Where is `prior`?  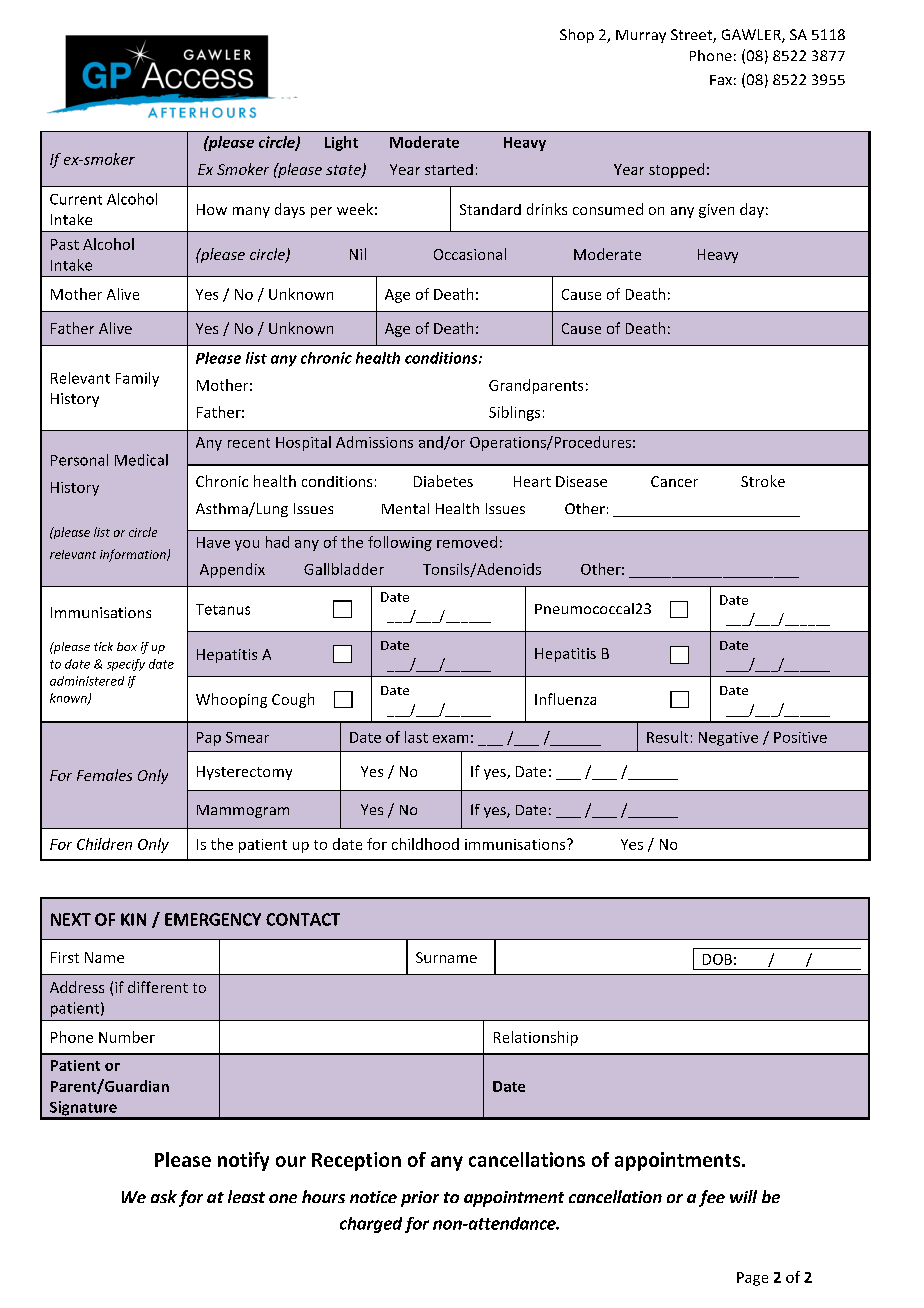
prior is located at coordinates (420, 1199).
